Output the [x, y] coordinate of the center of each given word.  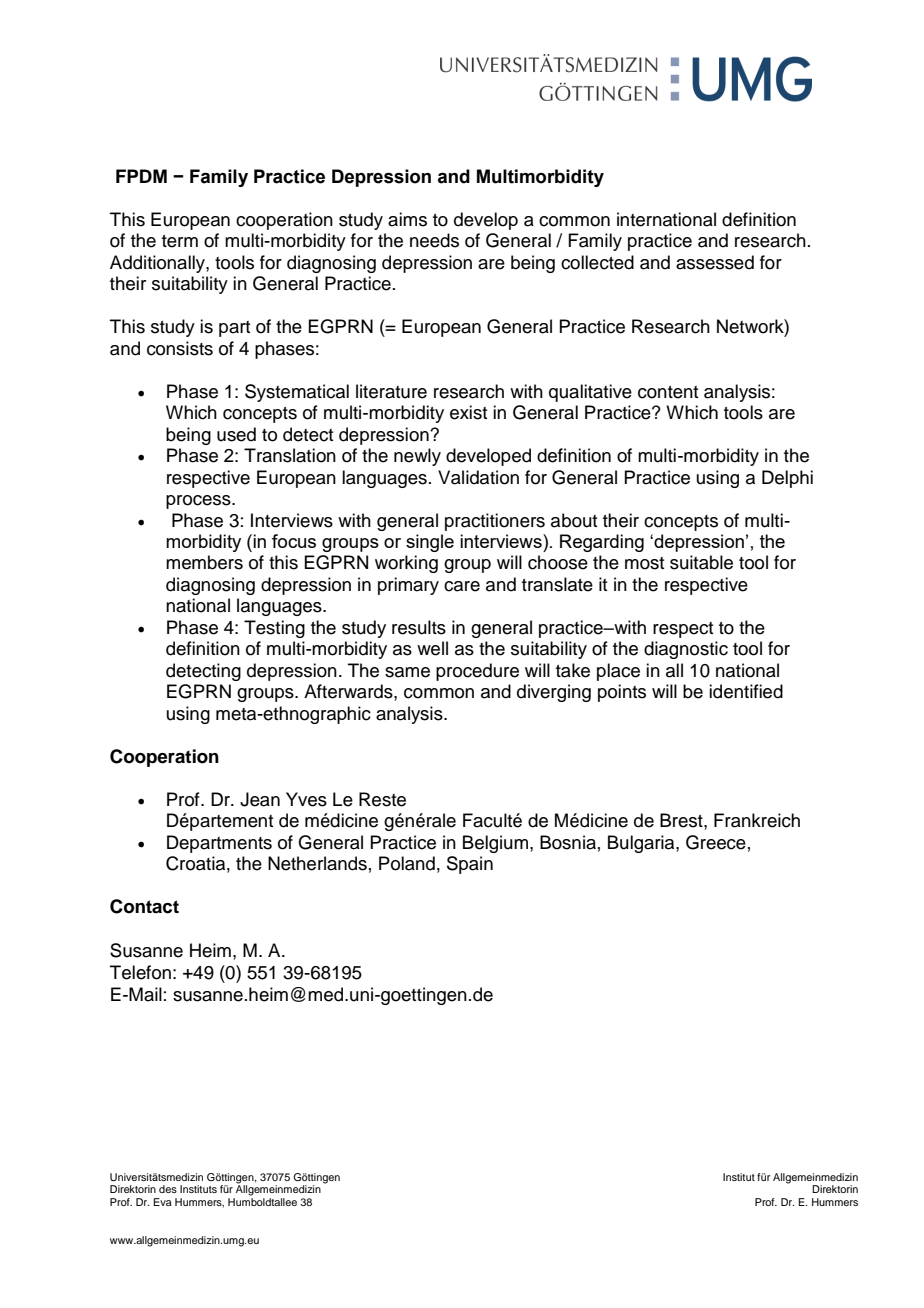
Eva [162, 1202]
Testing [274, 629]
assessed [715, 262]
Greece [716, 842]
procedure [477, 672]
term [180, 241]
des [168, 1189]
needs [434, 240]
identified [746, 691]
